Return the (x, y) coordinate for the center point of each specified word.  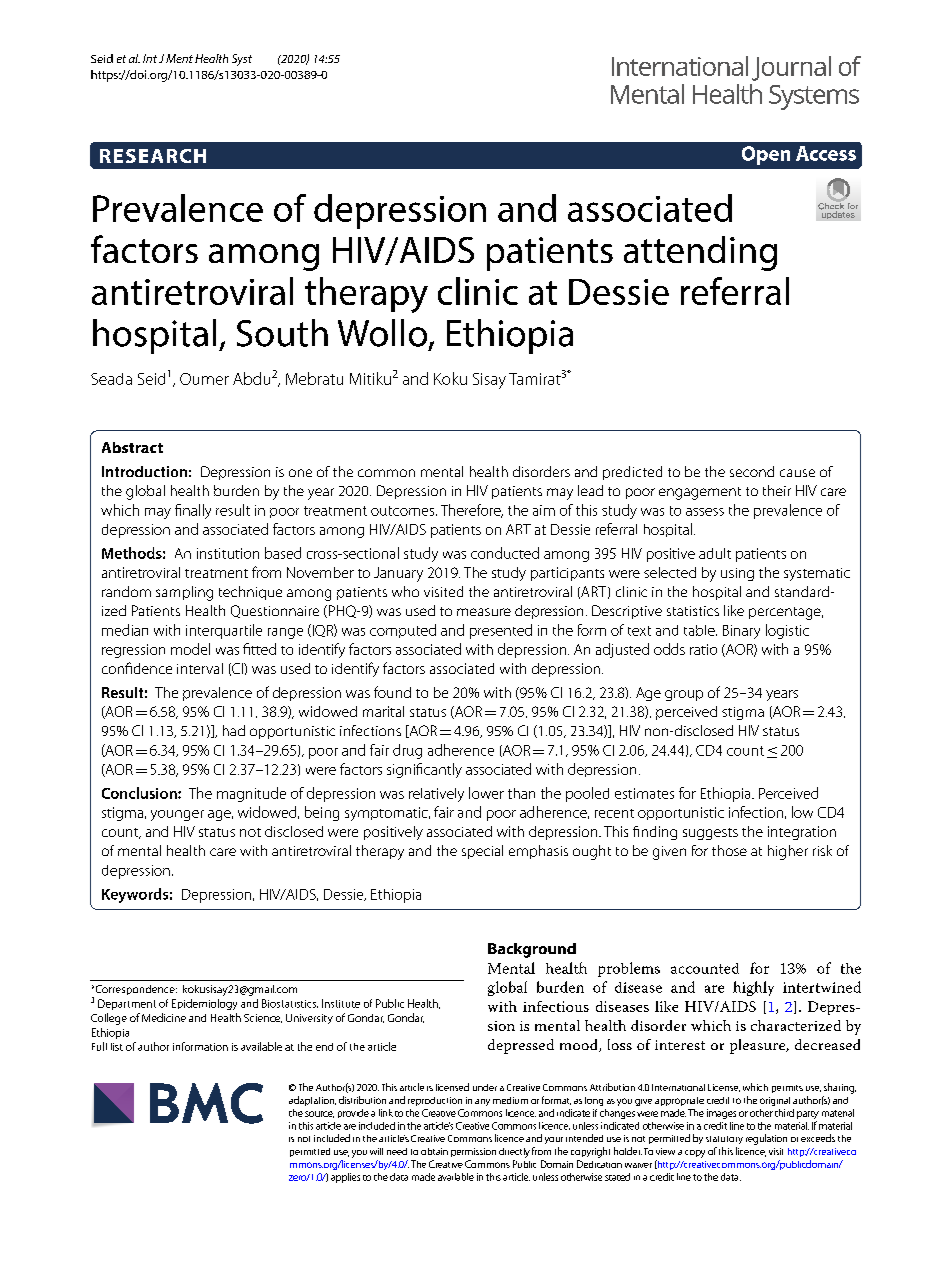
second (752, 471)
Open (766, 155)
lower (486, 793)
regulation (766, 1139)
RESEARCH (153, 156)
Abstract (132, 447)
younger (177, 815)
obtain (434, 1151)
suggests (710, 834)
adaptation (312, 1101)
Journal (791, 68)
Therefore (472, 511)
